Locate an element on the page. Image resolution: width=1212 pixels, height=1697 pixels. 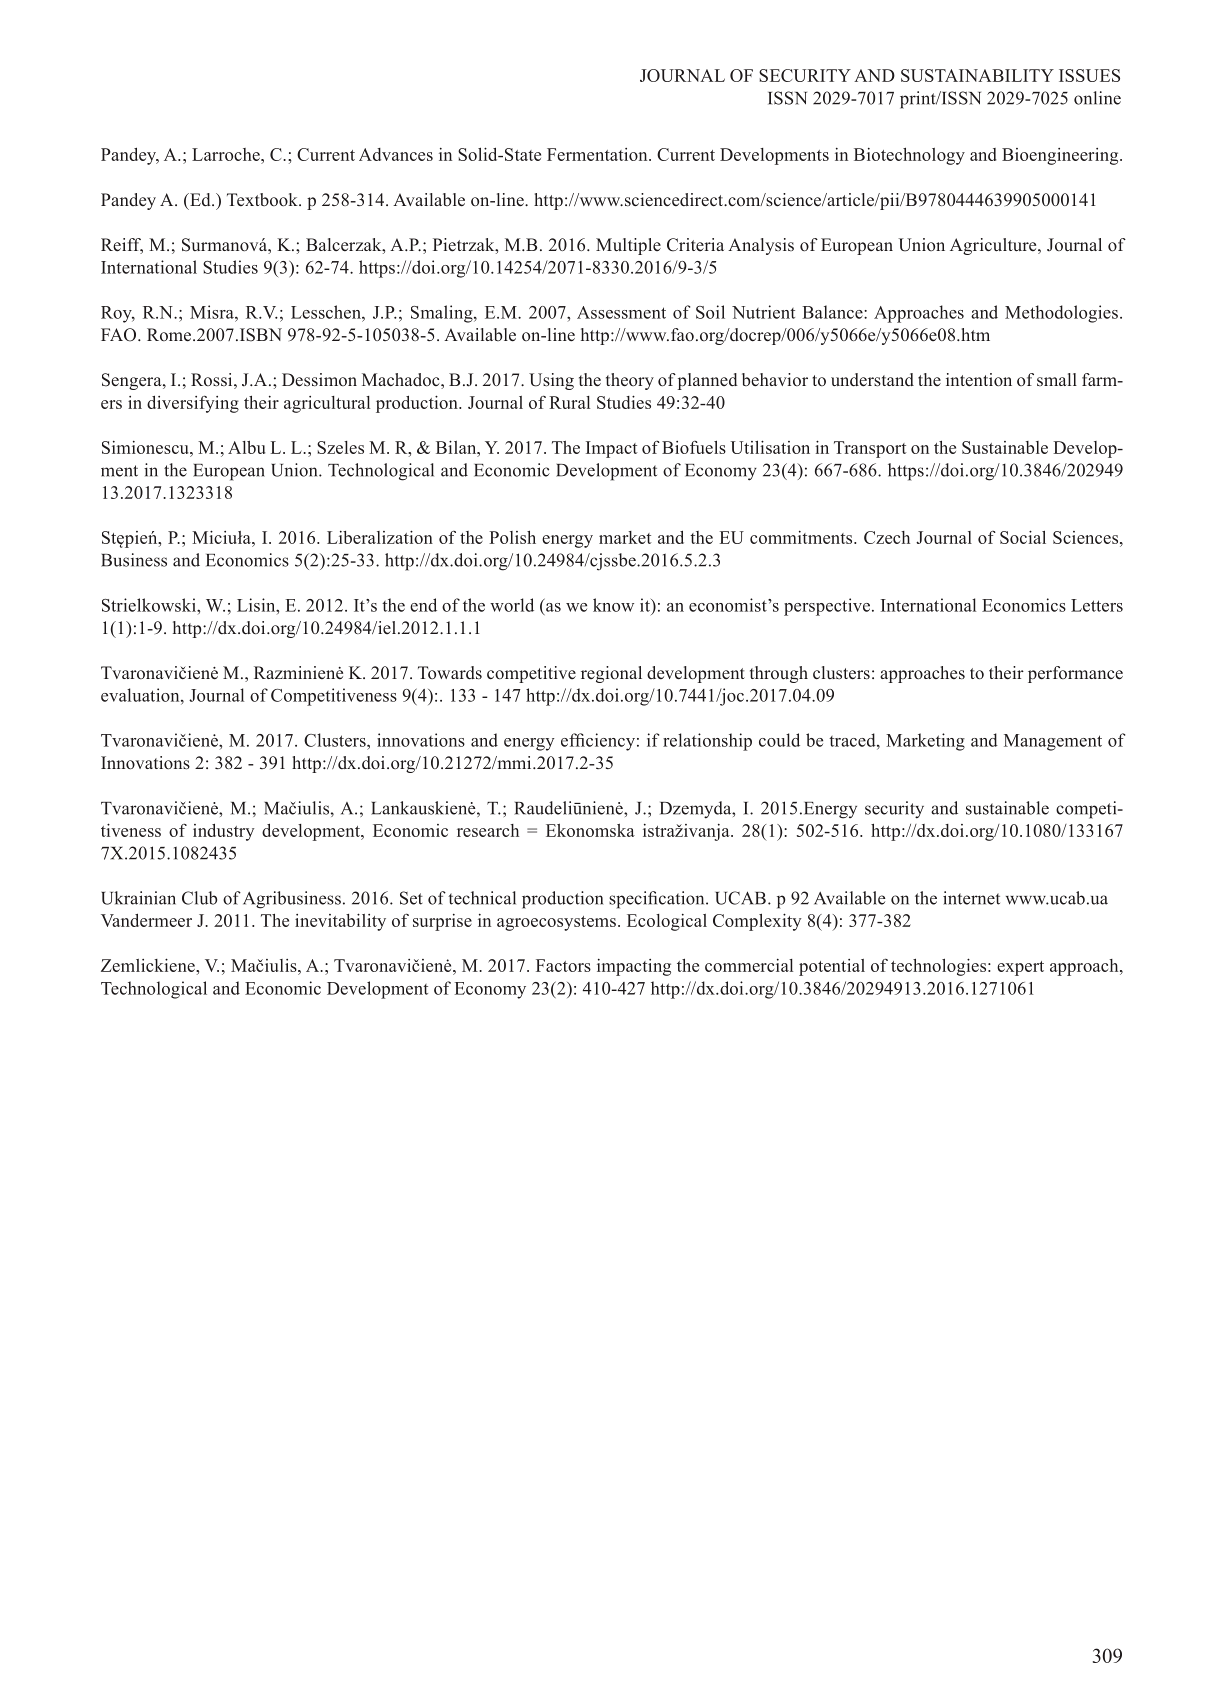
evaluation is located at coordinates (141, 695).
